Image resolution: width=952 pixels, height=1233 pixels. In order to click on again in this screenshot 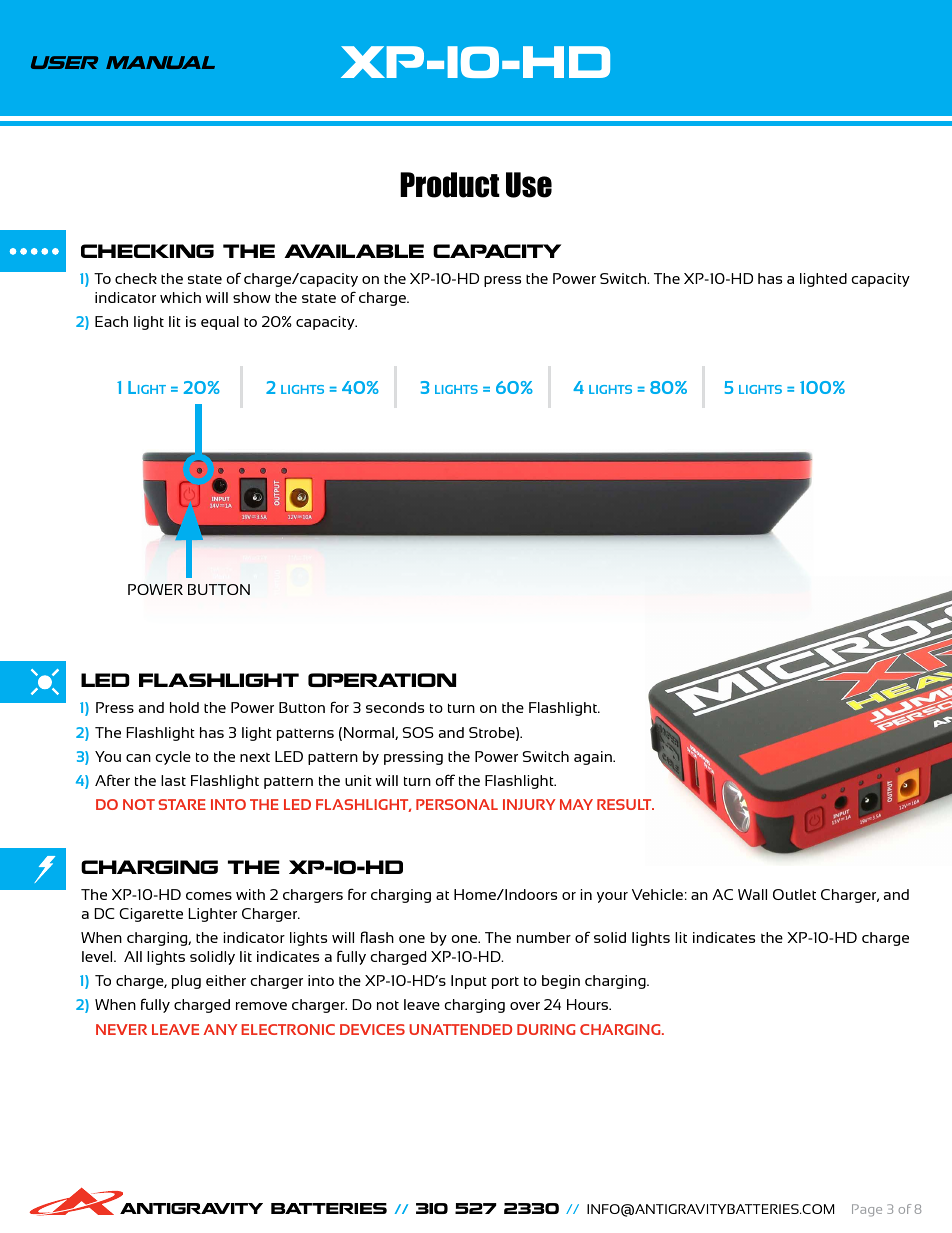, I will do `click(594, 758)`.
